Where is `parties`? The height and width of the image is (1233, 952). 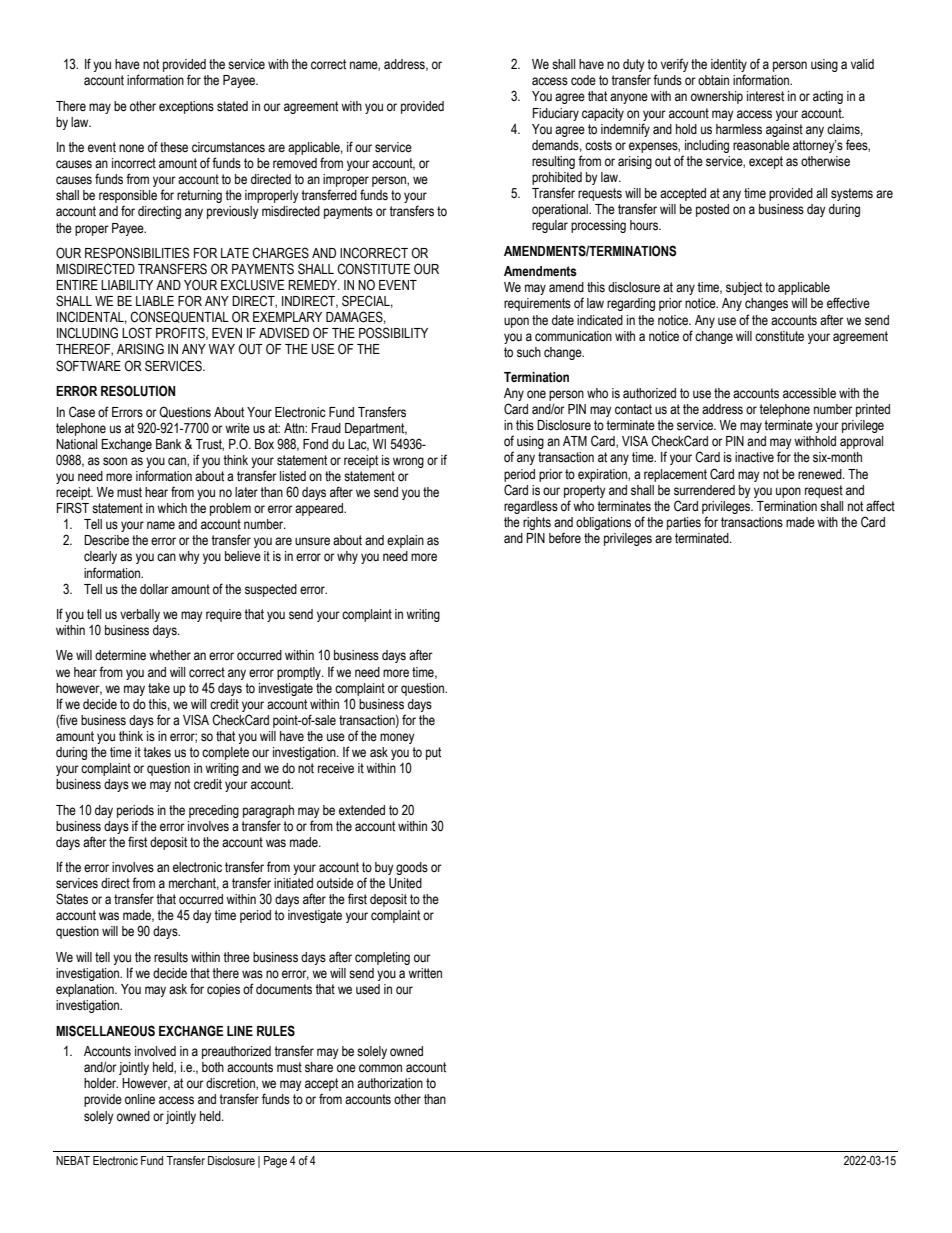 parties is located at coordinates (684, 523).
